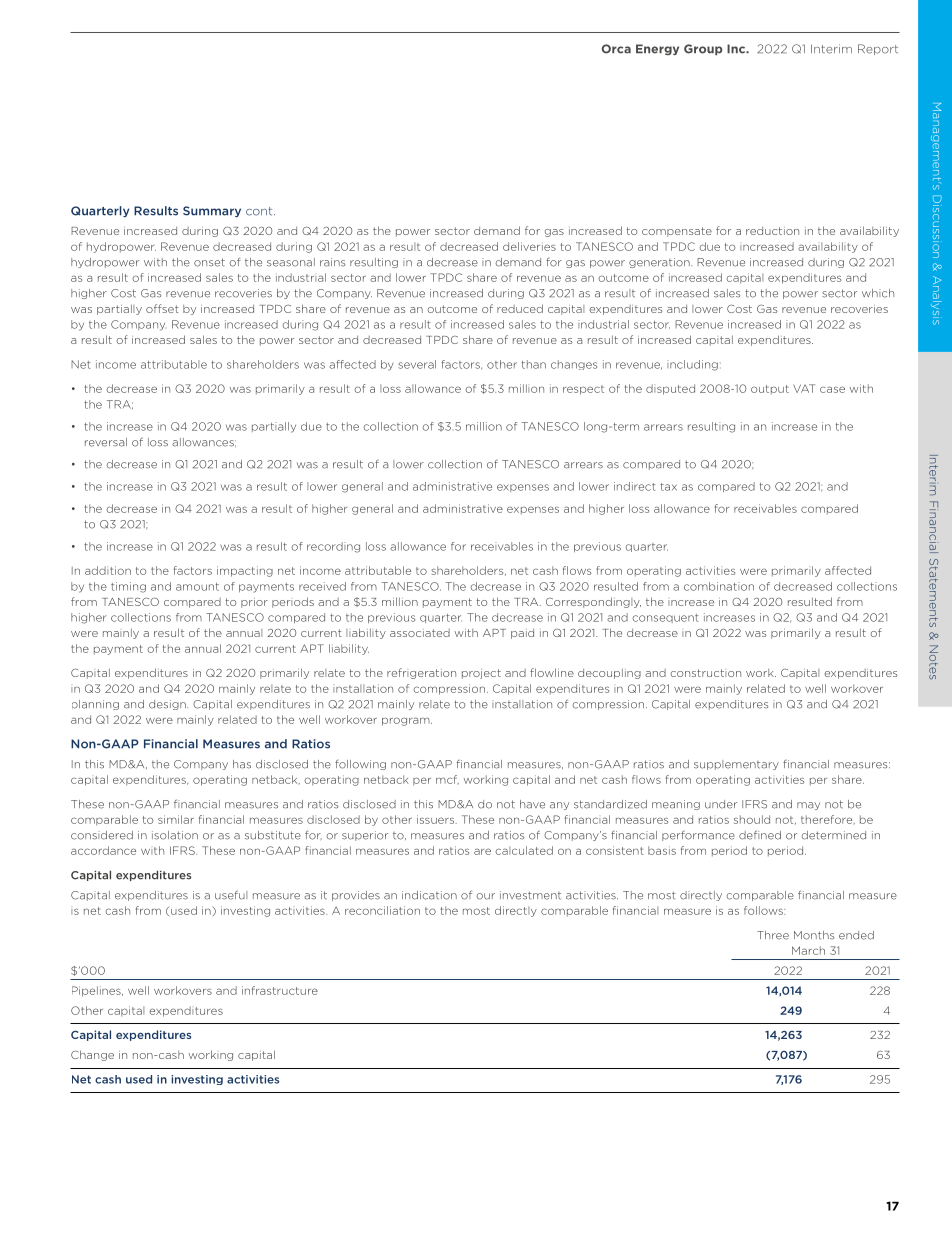  I want to click on design, so click(168, 705).
